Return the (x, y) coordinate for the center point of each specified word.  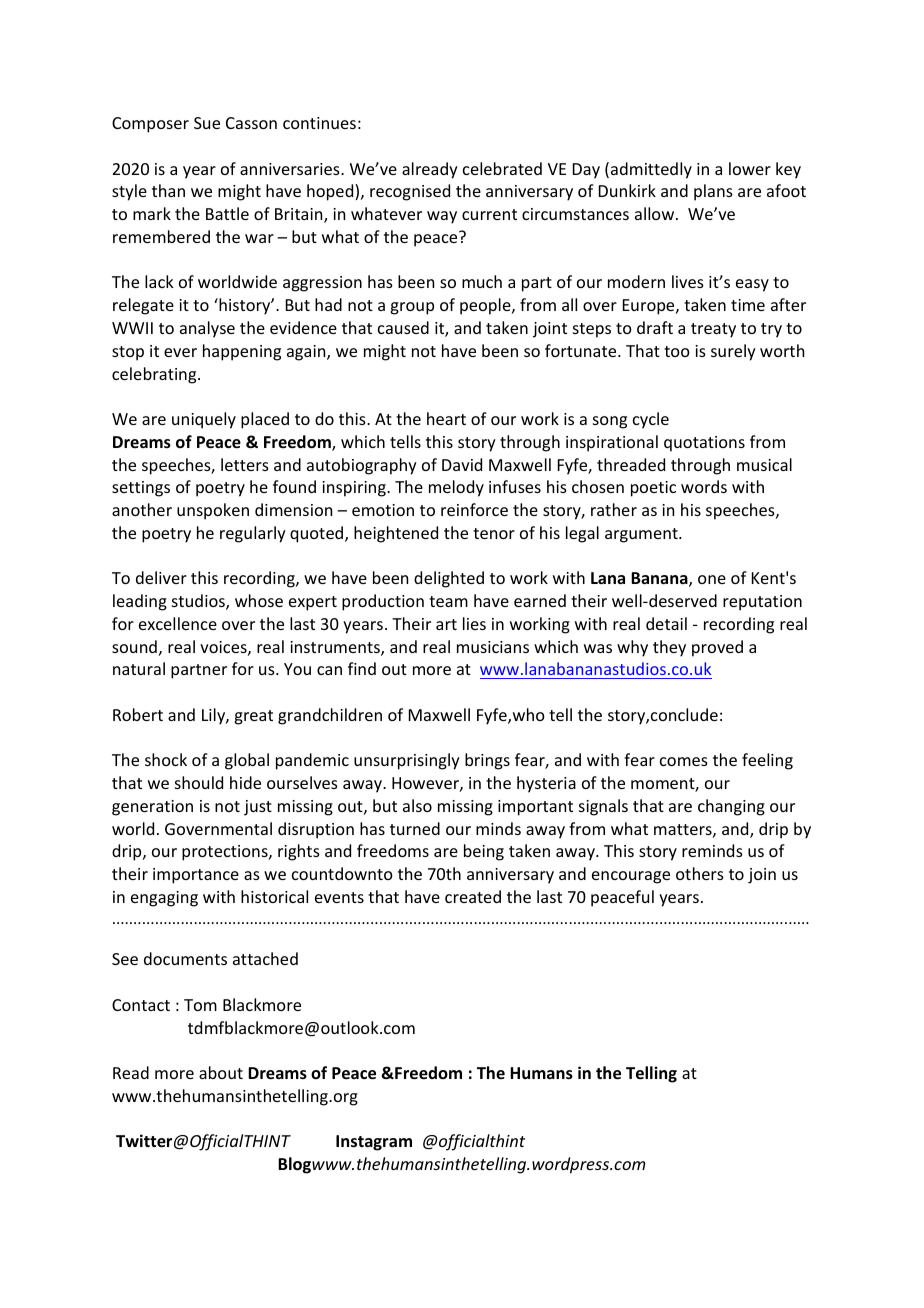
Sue (207, 123)
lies (474, 623)
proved (717, 648)
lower (750, 168)
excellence (178, 623)
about (221, 1072)
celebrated (502, 168)
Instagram (374, 1143)
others (700, 873)
